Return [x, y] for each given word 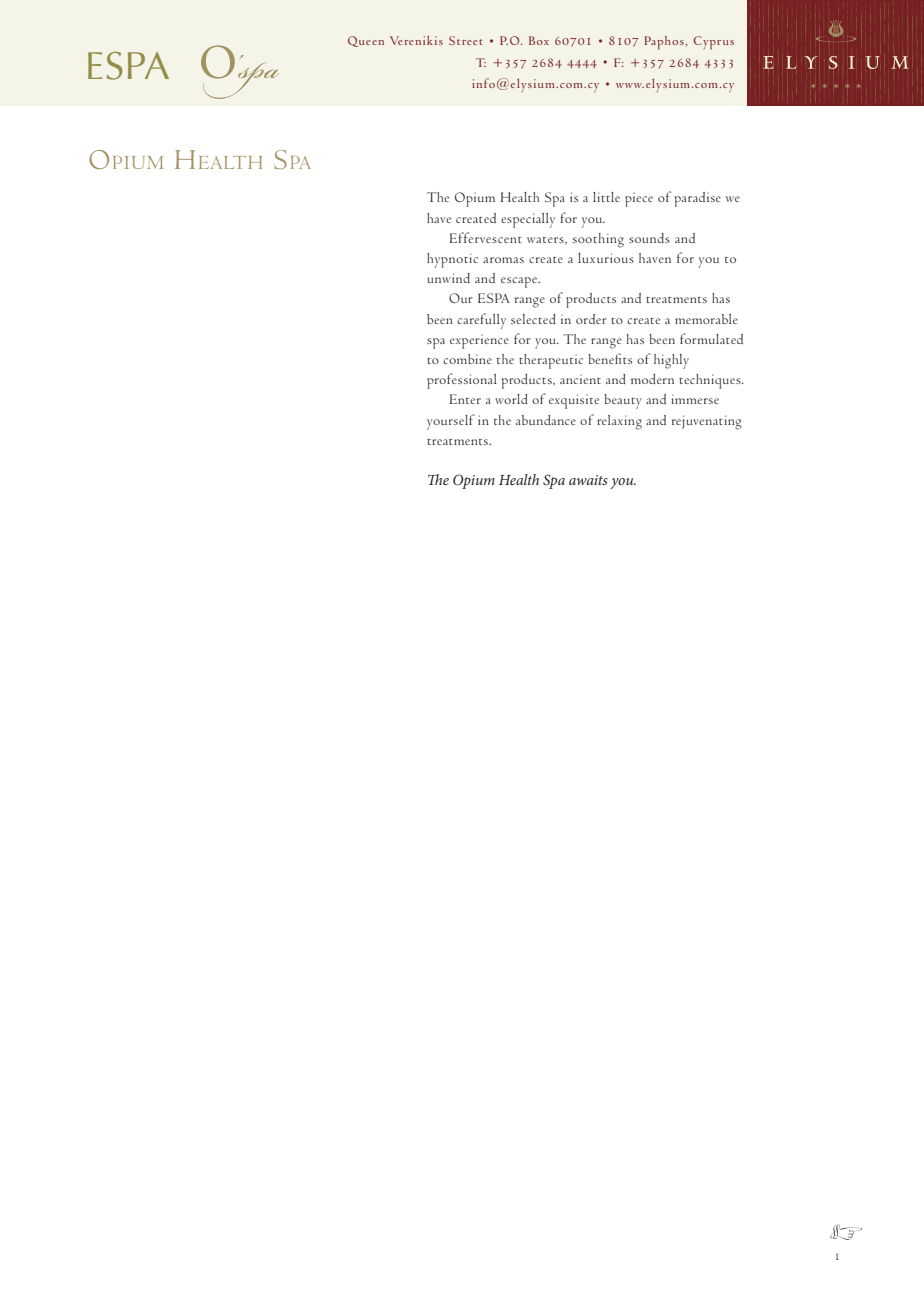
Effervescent [486, 237]
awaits [588, 480]
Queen [366, 41]
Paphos [664, 43]
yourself [451, 422]
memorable [706, 319]
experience [479, 341]
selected [533, 319]
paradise [698, 199]
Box [539, 40]
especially [528, 220]
